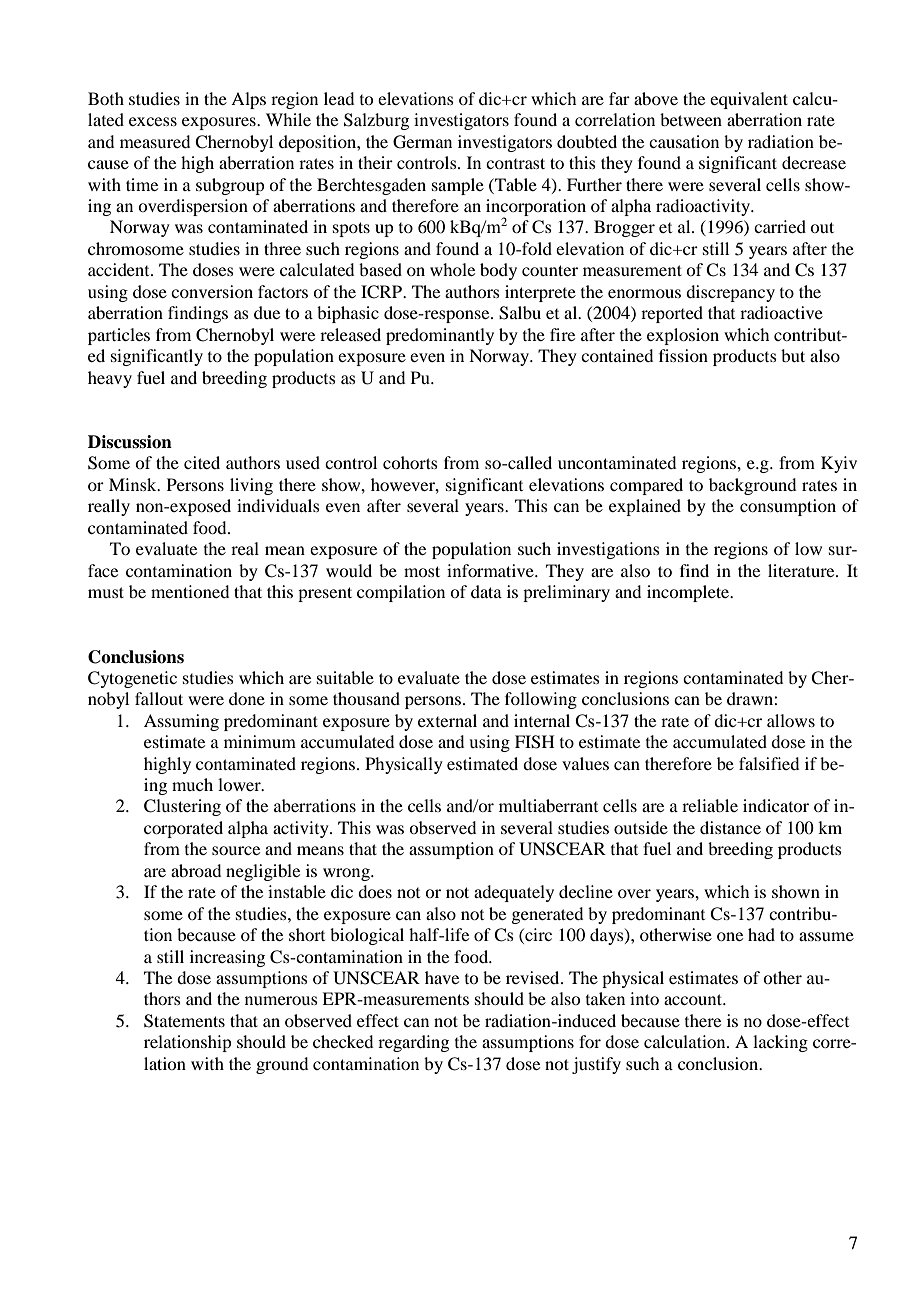  I want to click on regarding, so click(413, 1043).
